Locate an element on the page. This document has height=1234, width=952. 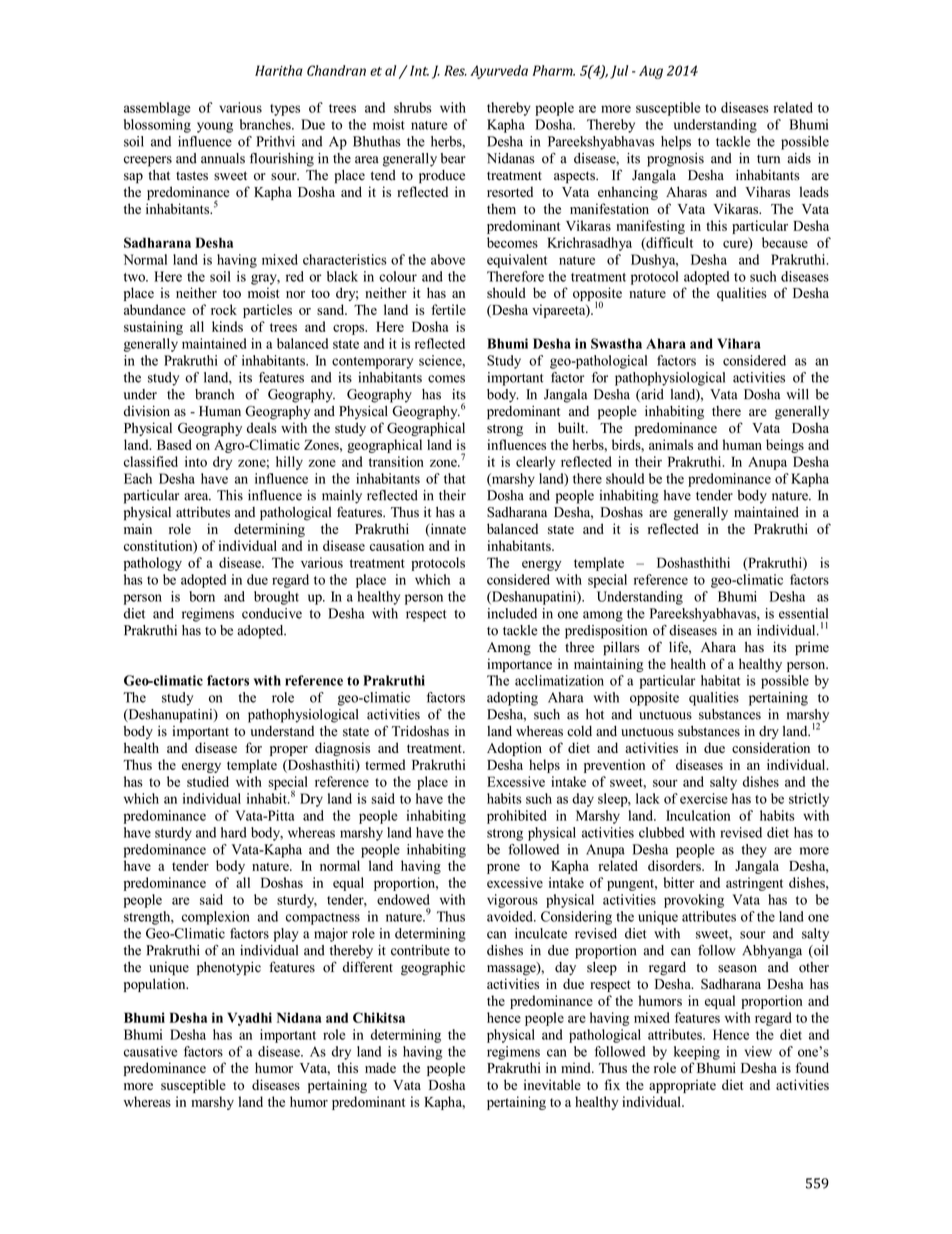
included is located at coordinates (512, 613).
